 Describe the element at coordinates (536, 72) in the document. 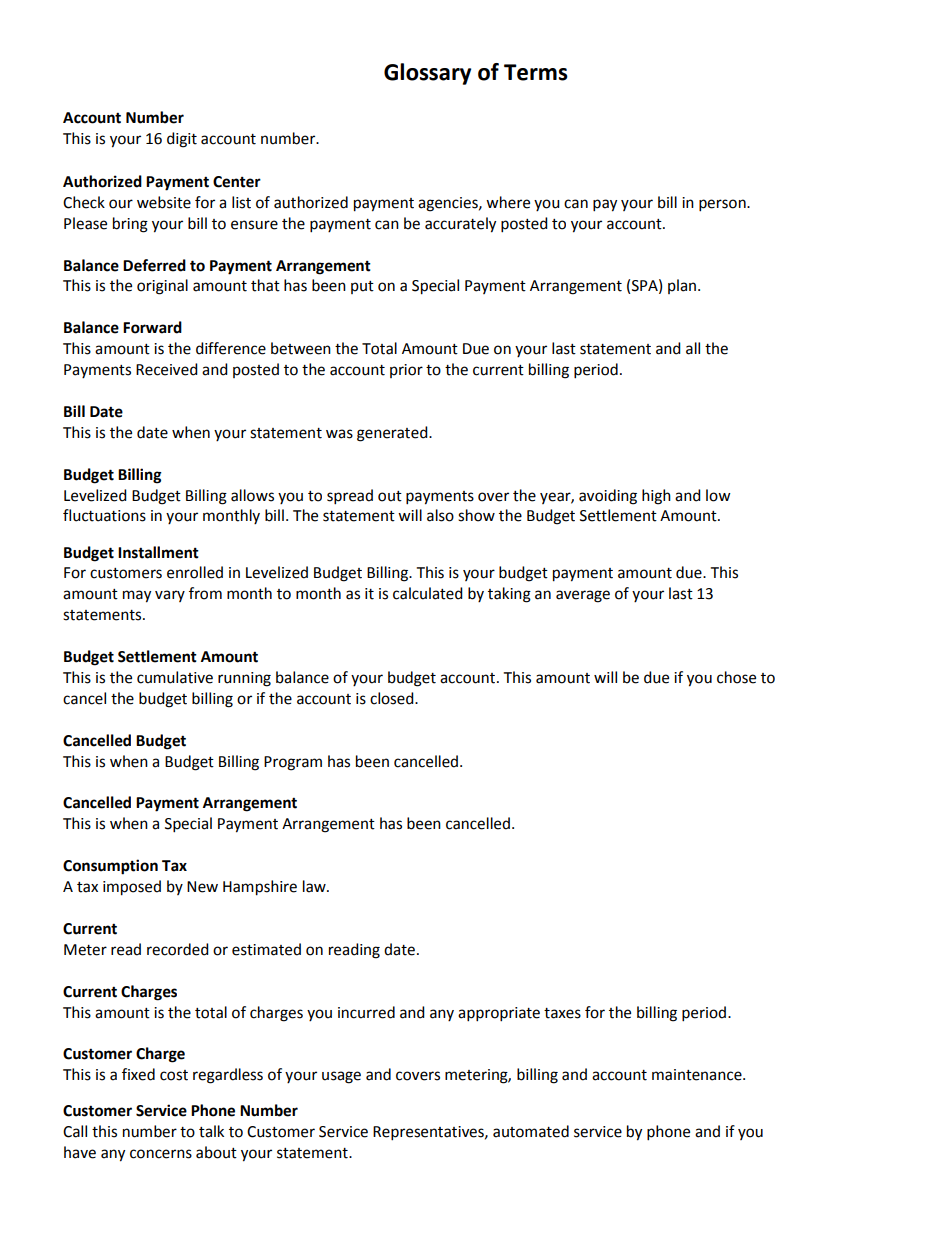

I see `Terms` at that location.
